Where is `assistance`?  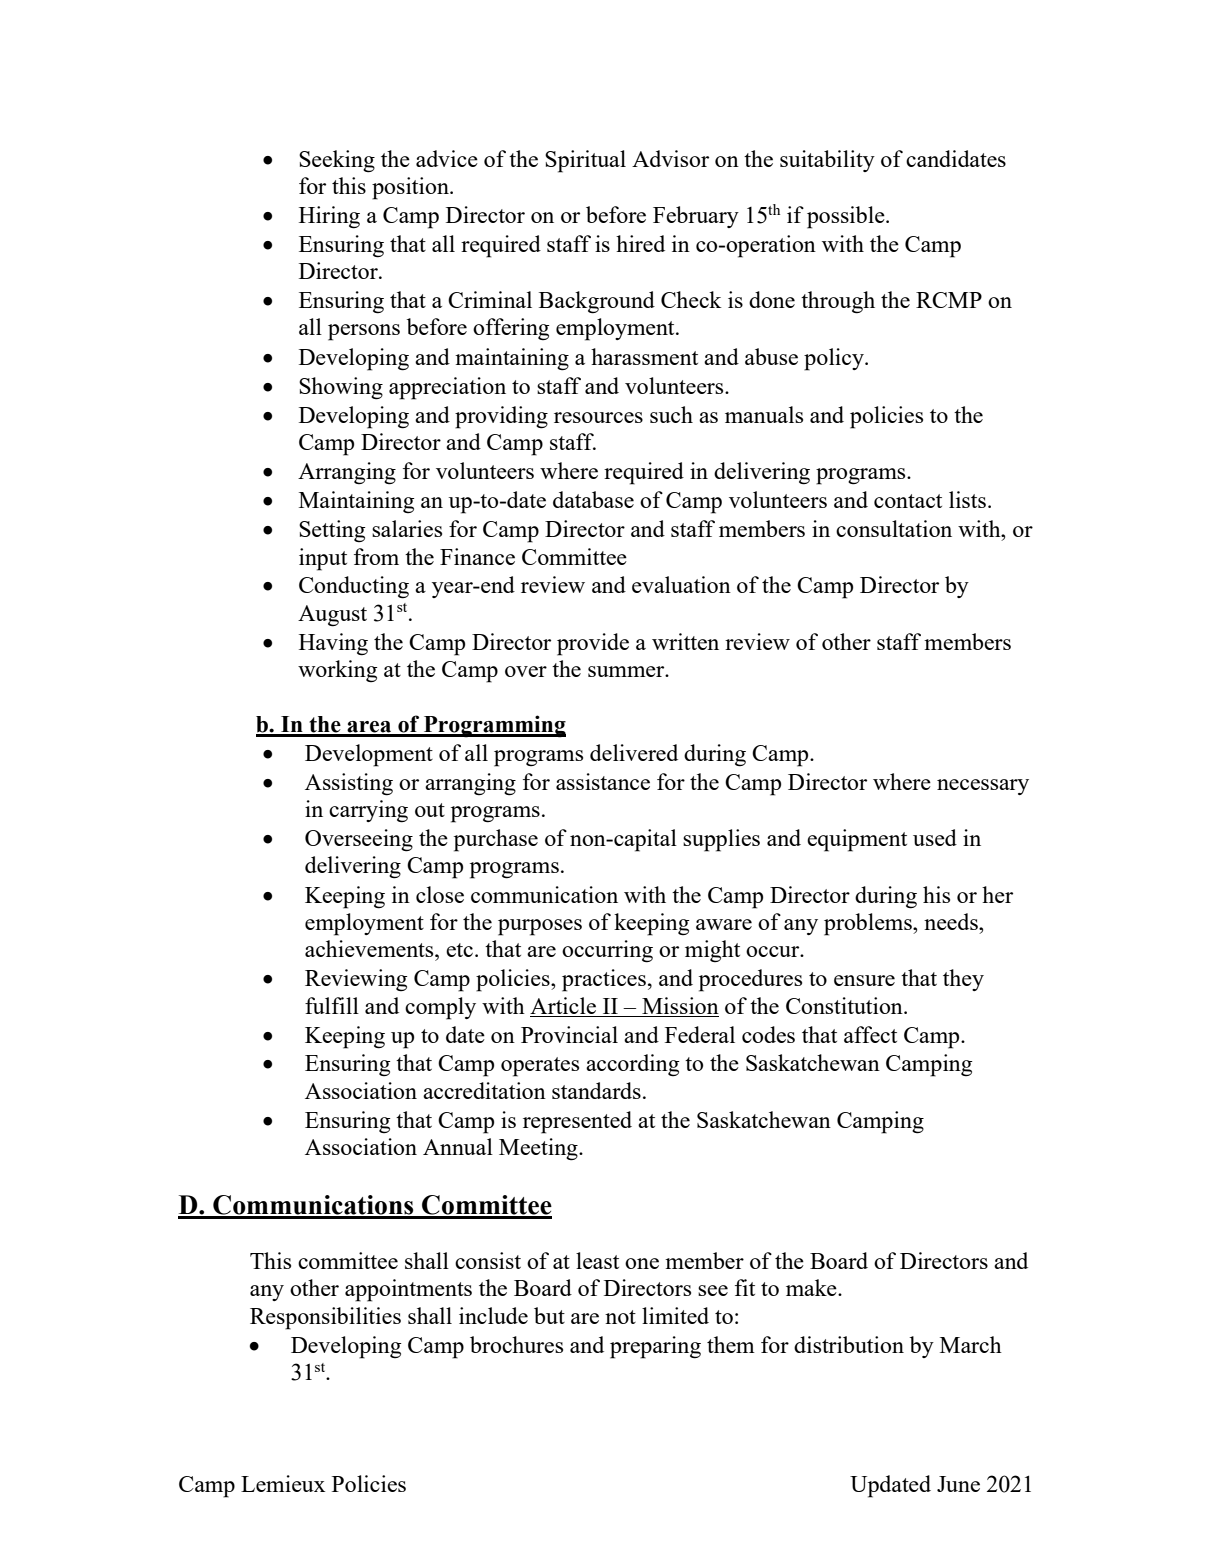
assistance is located at coordinates (603, 781).
